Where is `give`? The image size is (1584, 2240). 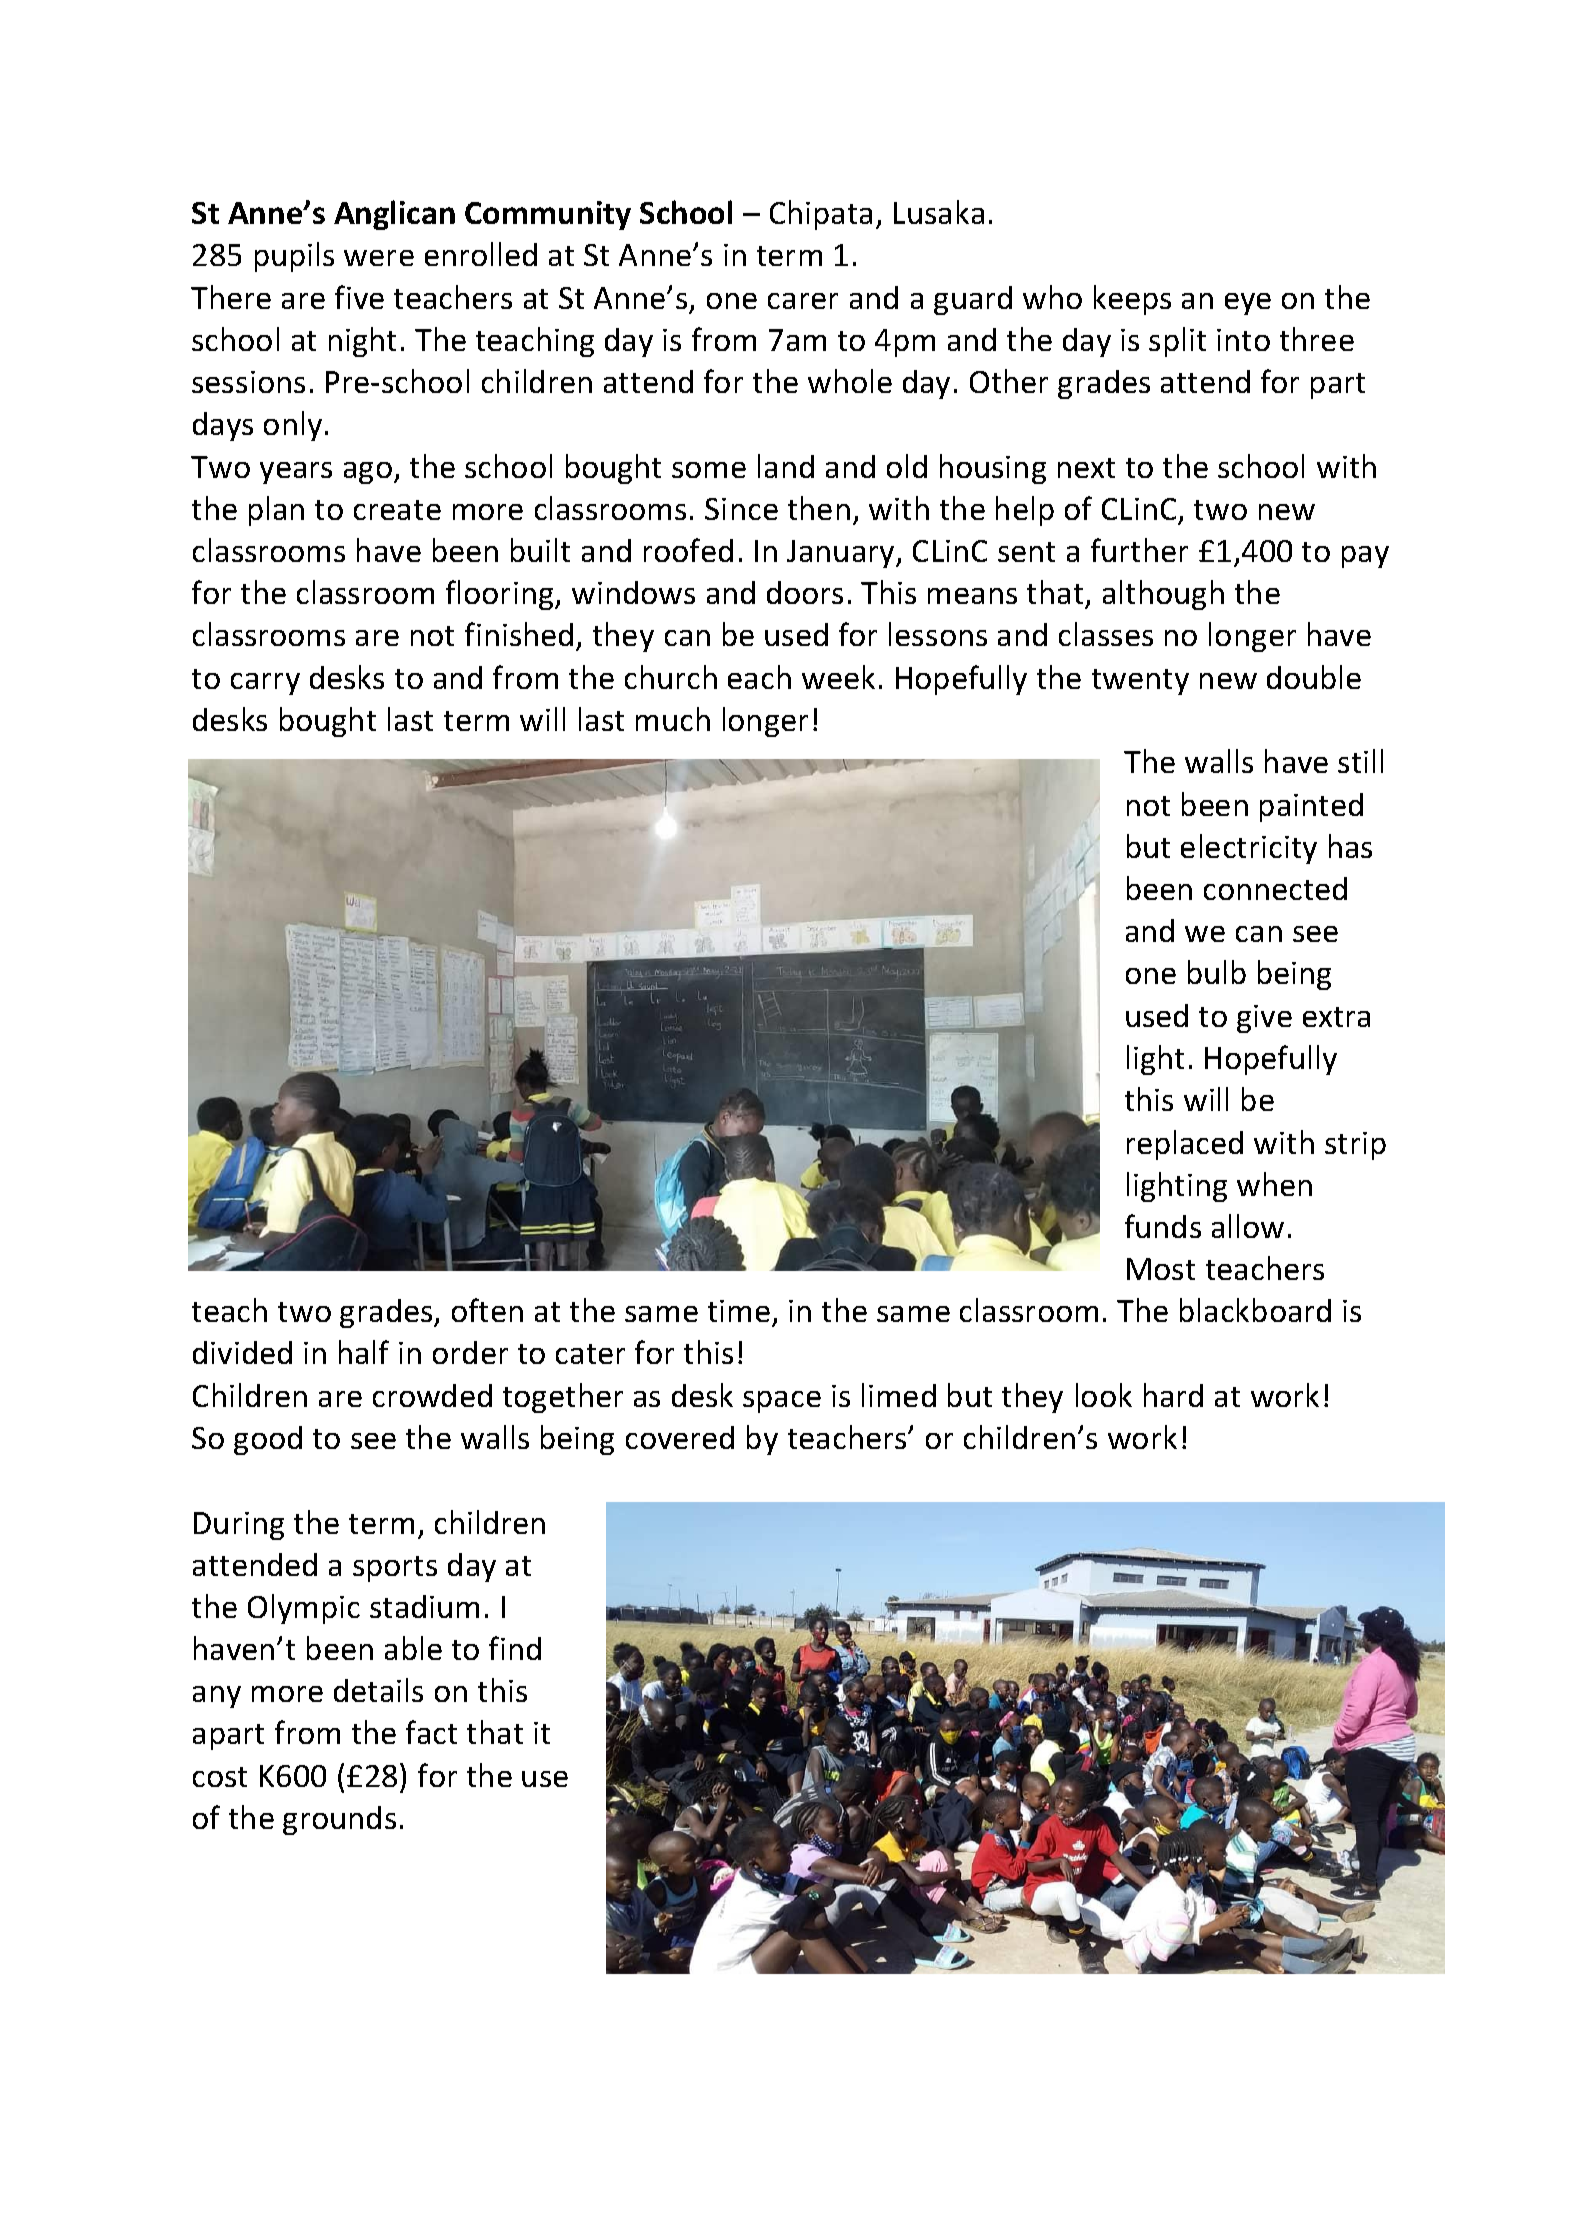
give is located at coordinates (1264, 1019).
